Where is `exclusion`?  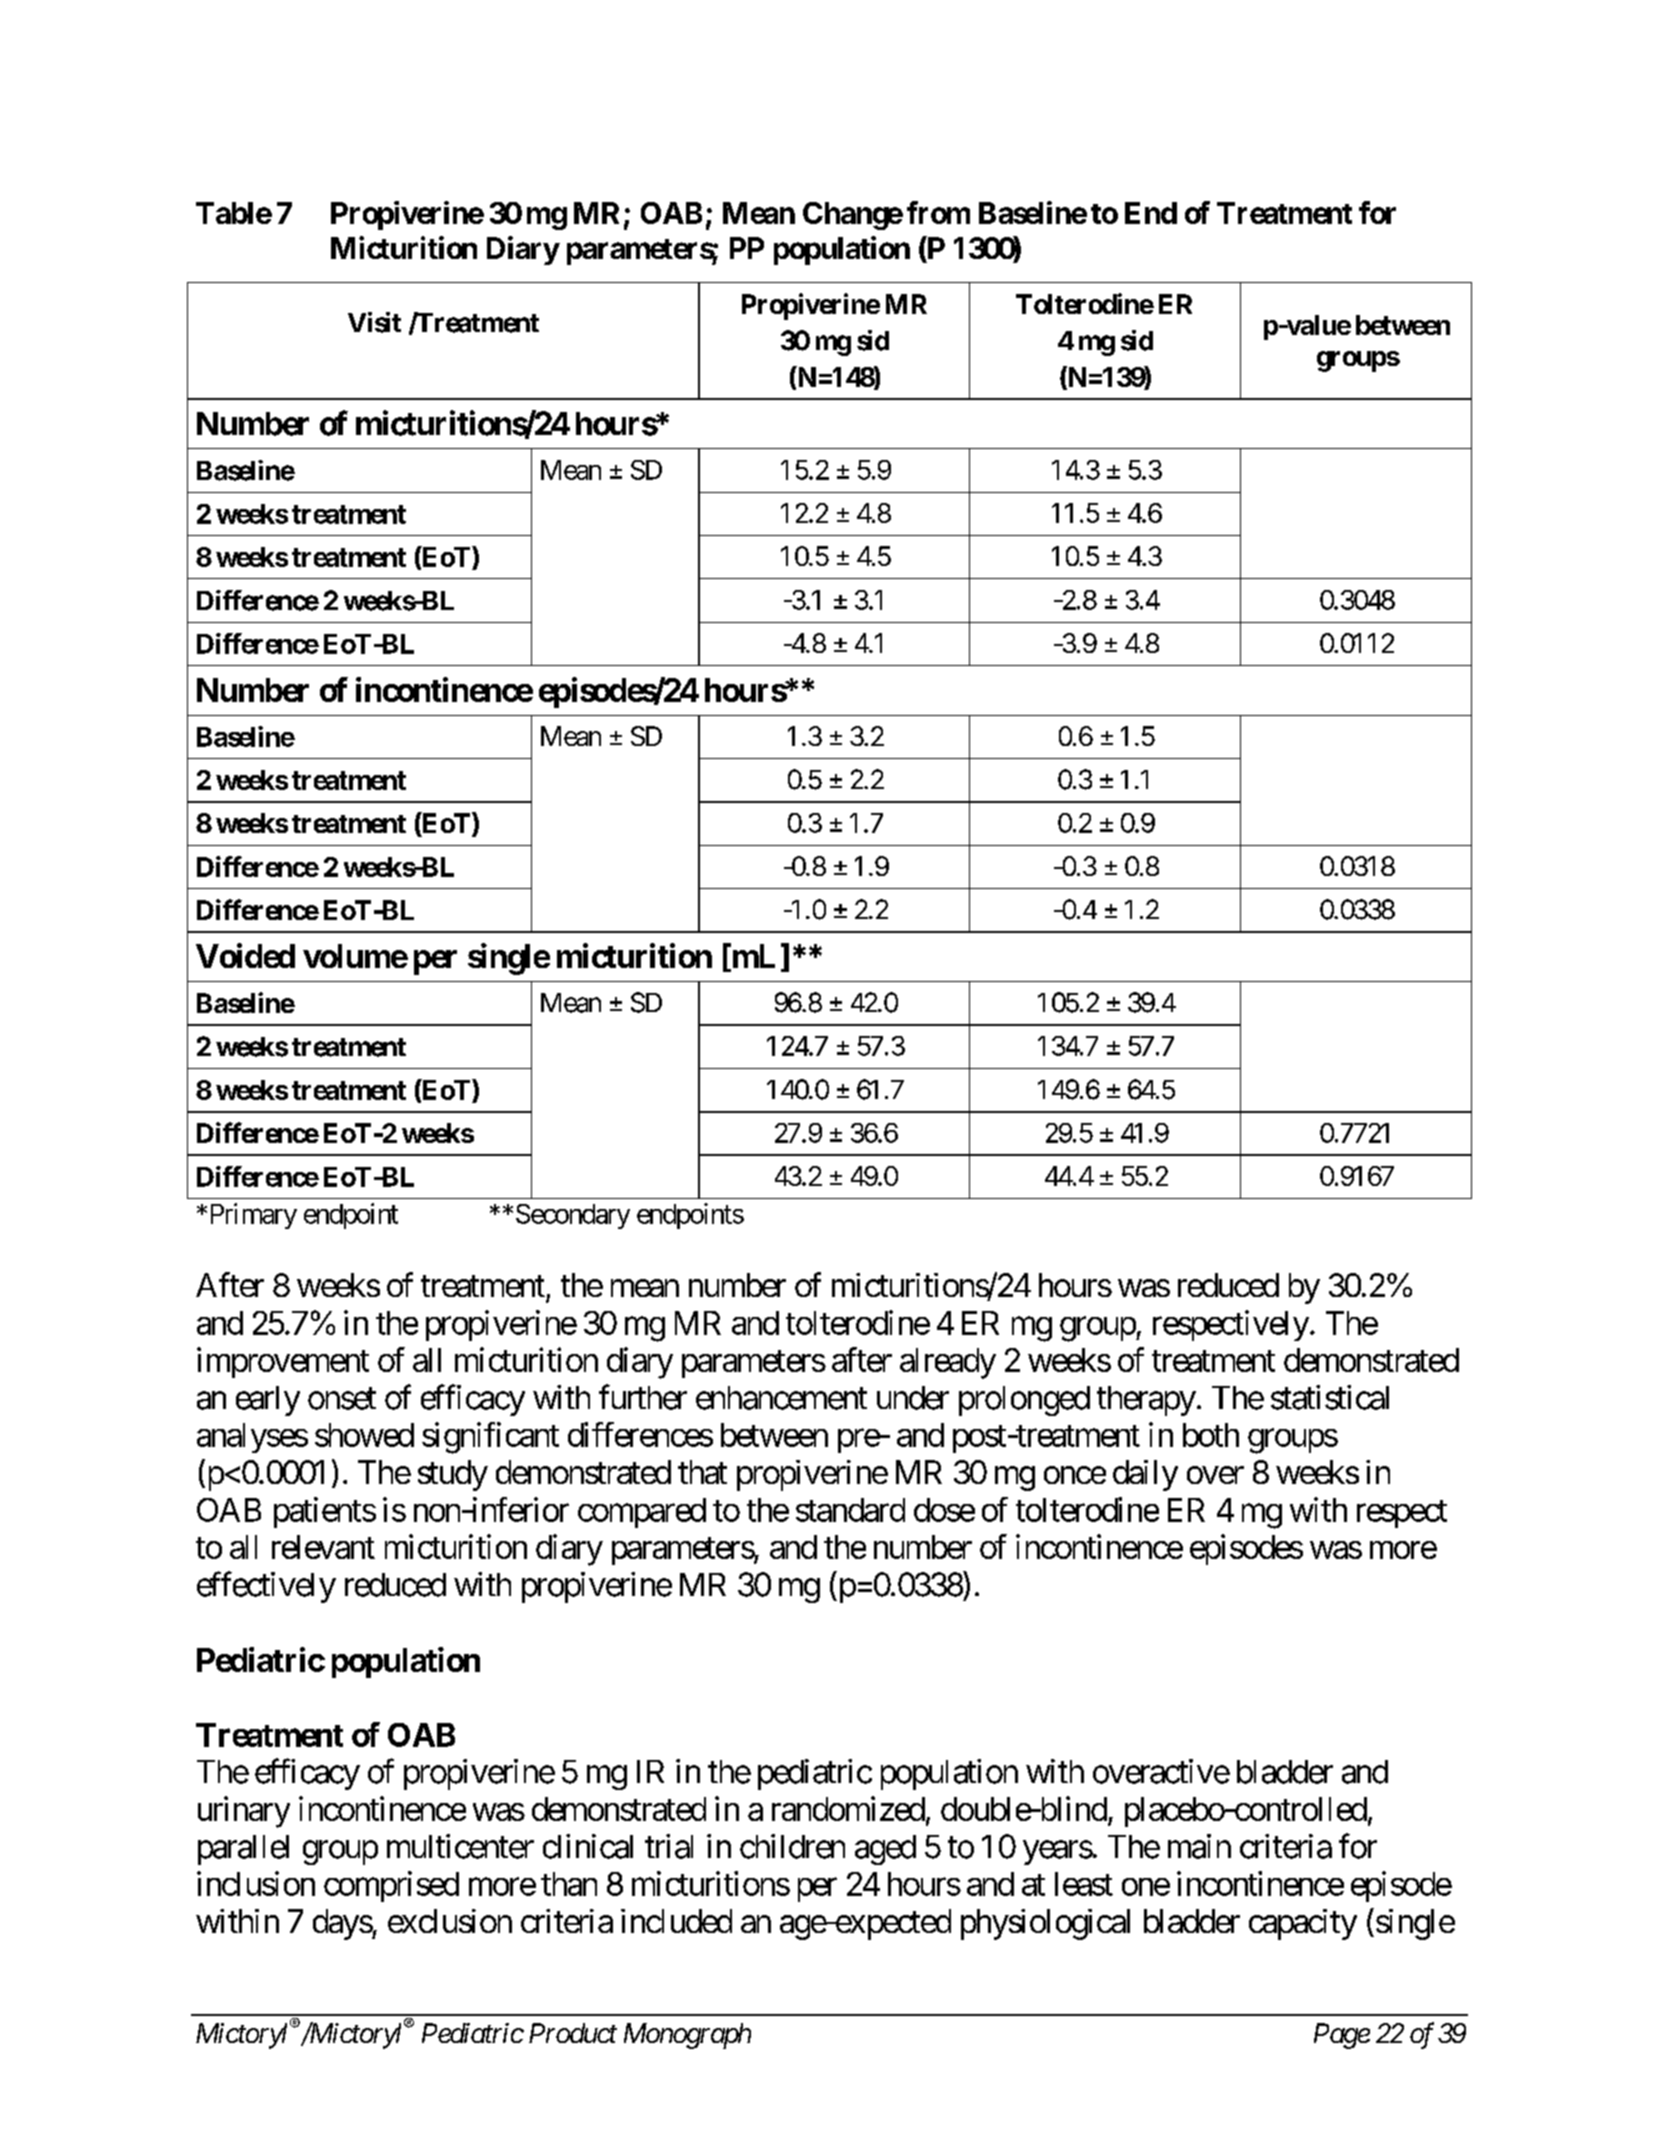
exclusion is located at coordinates (450, 1921).
